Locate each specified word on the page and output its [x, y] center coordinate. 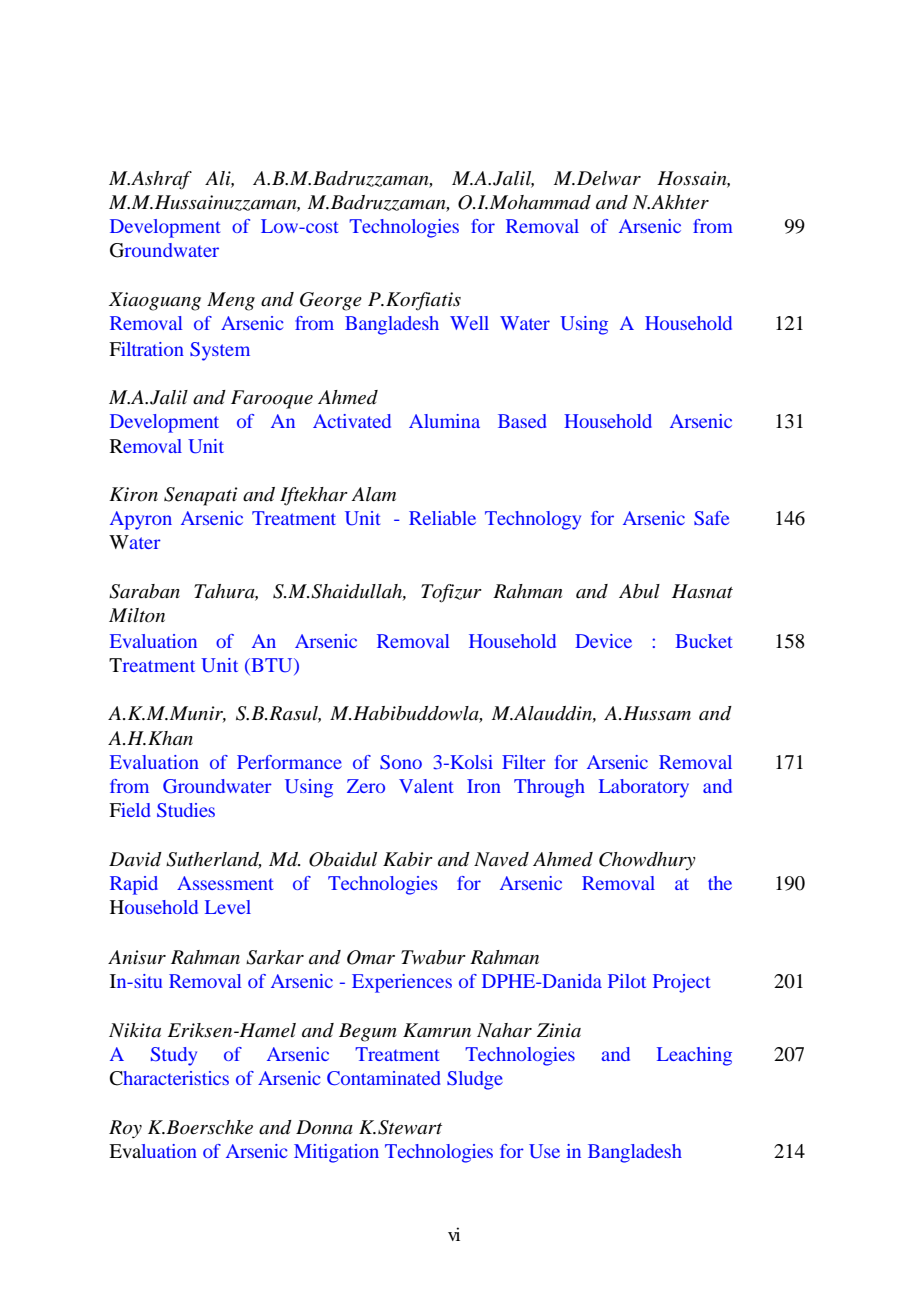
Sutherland [214, 860]
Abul [639, 591]
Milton [137, 615]
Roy [125, 1129]
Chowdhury [647, 861]
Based [522, 421]
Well [469, 323]
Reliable [442, 518]
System [220, 351]
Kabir [408, 859]
